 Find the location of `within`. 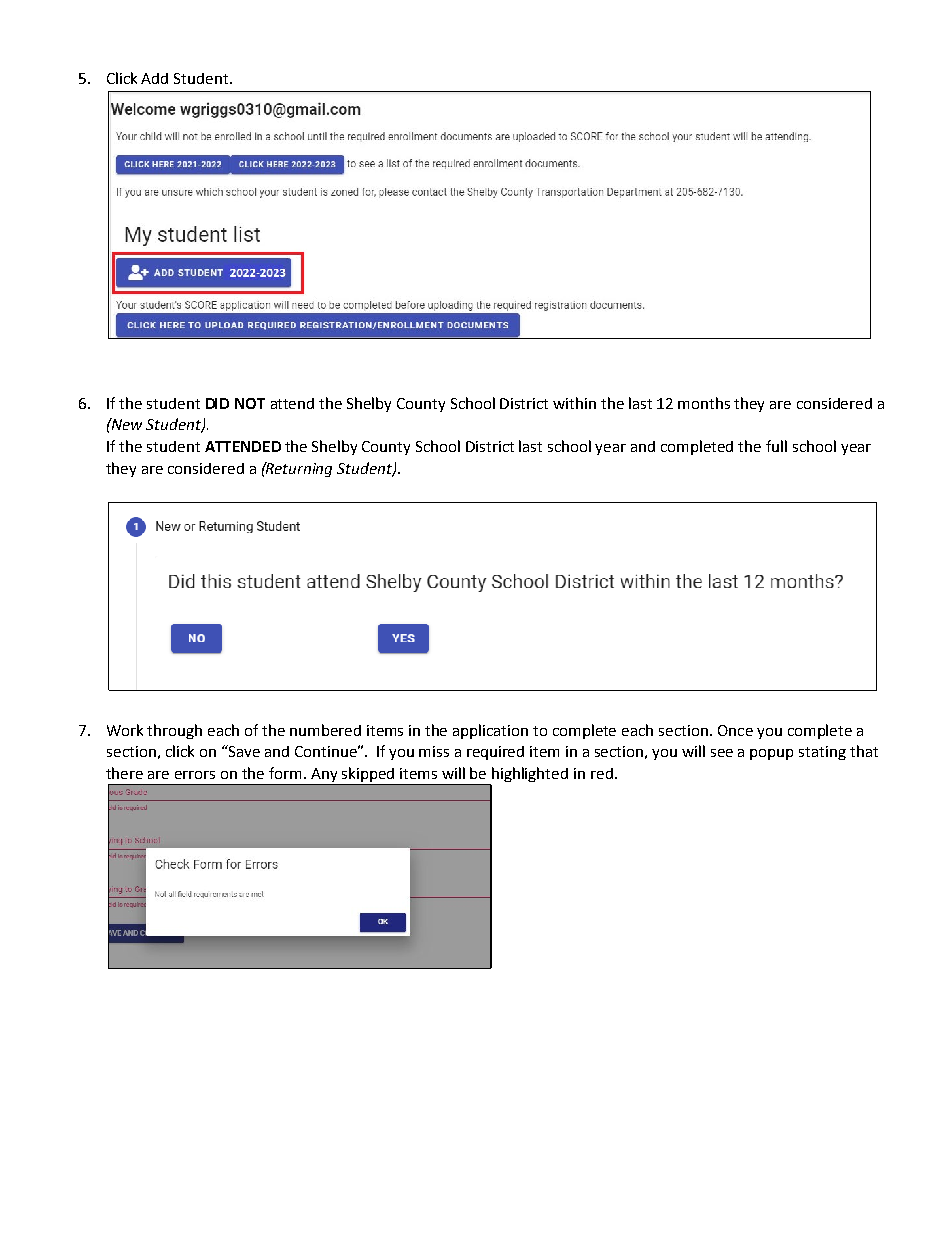

within is located at coordinates (574, 403).
